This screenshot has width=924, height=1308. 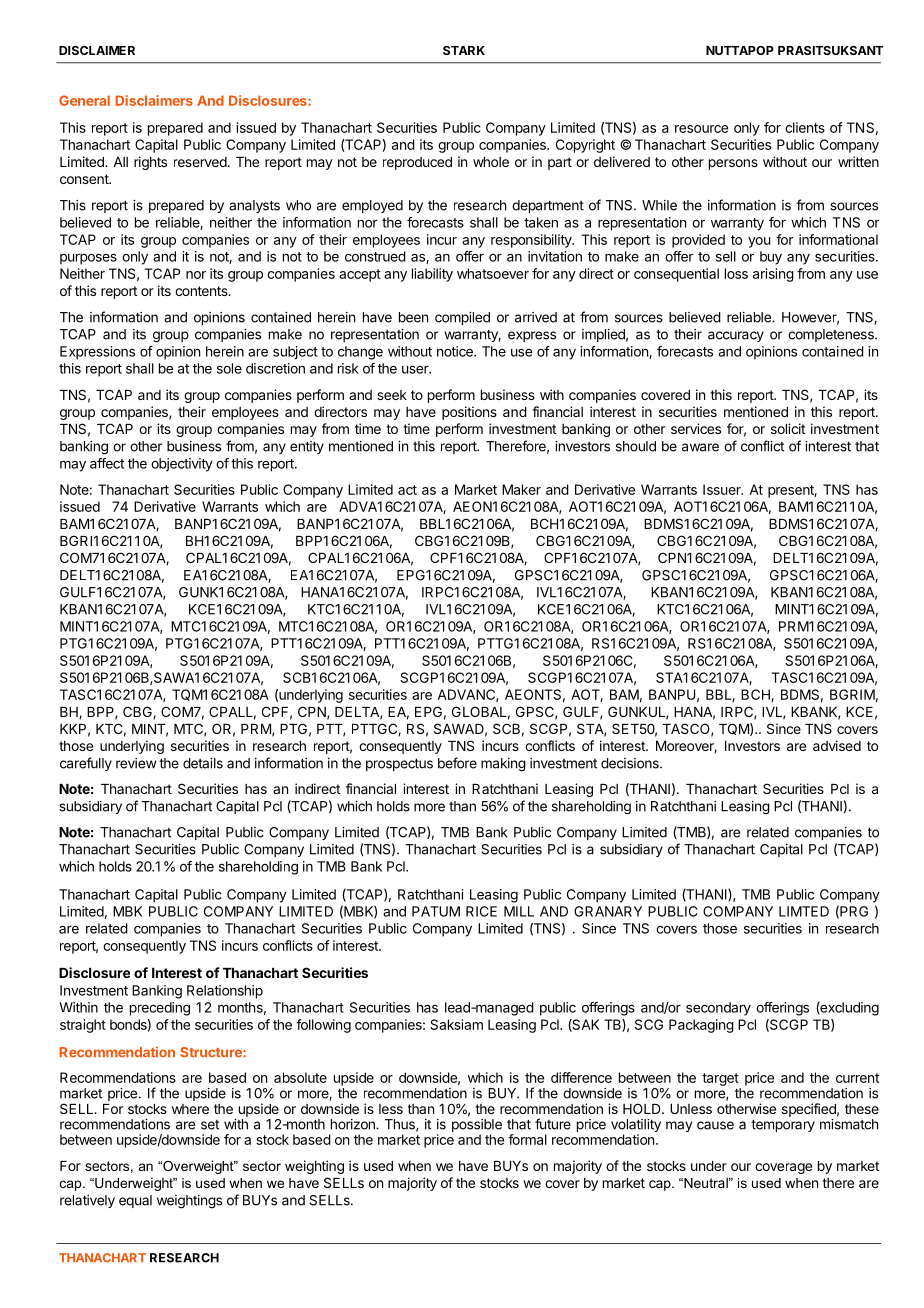 What do you see at coordinates (788, 428) in the screenshot?
I see `solicit` at bounding box center [788, 428].
